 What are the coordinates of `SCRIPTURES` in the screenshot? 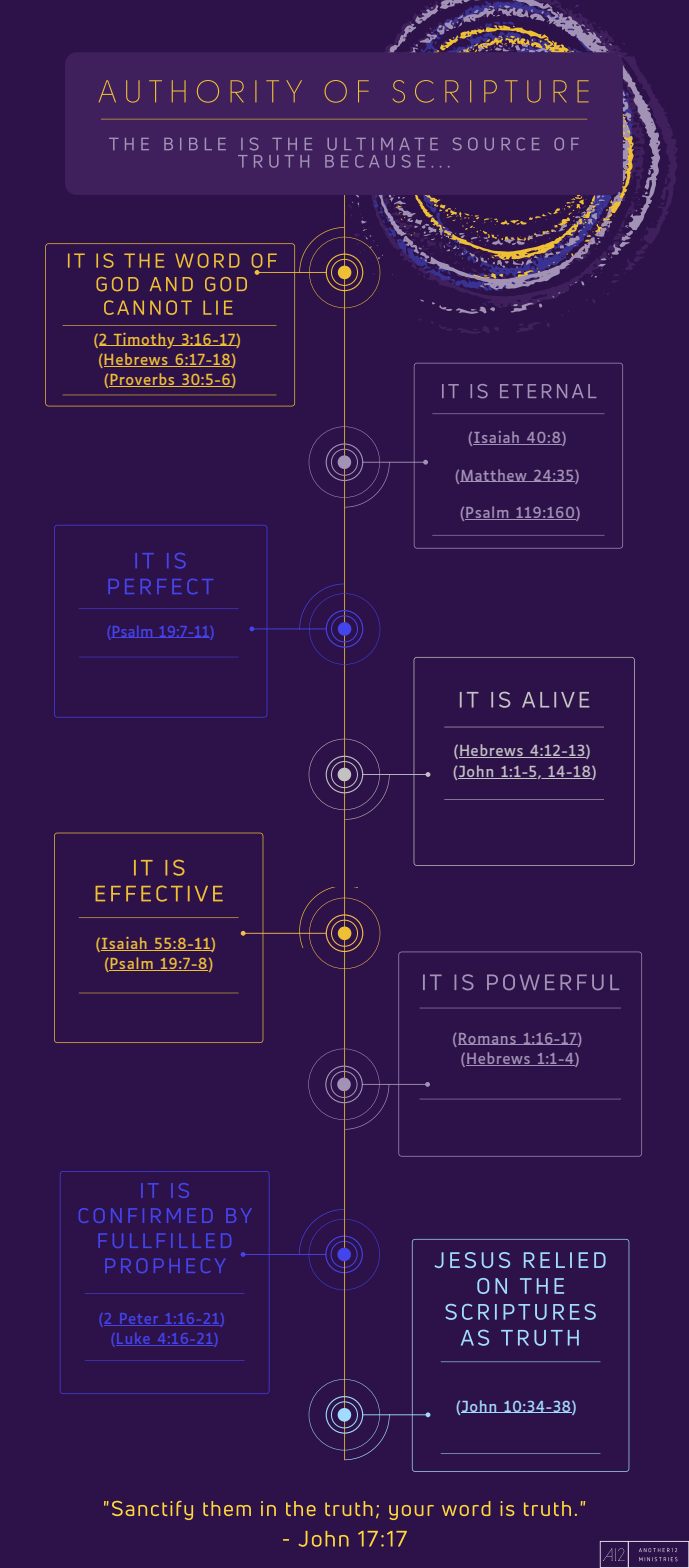 It's located at (520, 1312).
